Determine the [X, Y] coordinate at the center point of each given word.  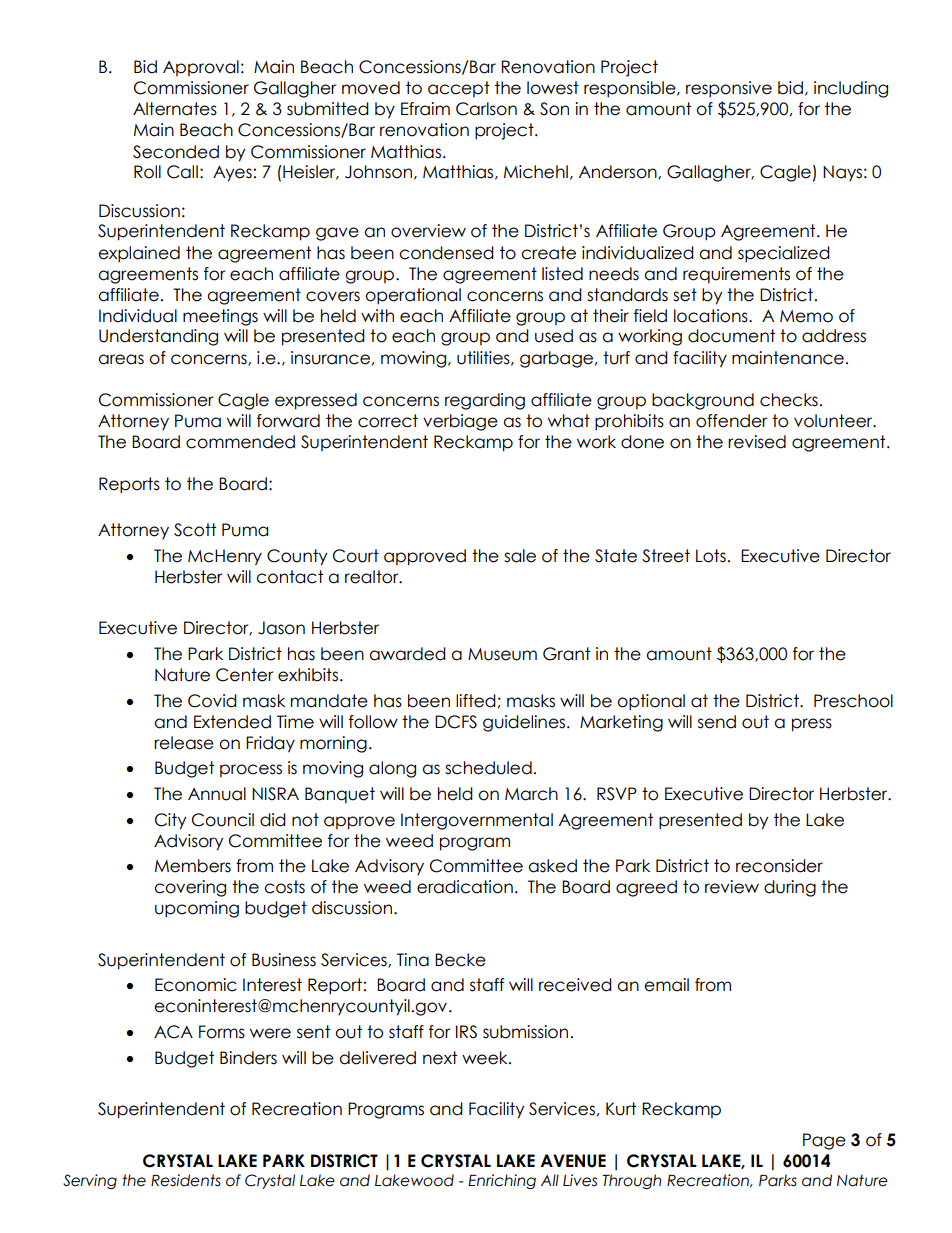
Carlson [486, 109]
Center [245, 675]
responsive [729, 89]
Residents [186, 1180]
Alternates [175, 109]
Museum [502, 654]
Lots [711, 556]
